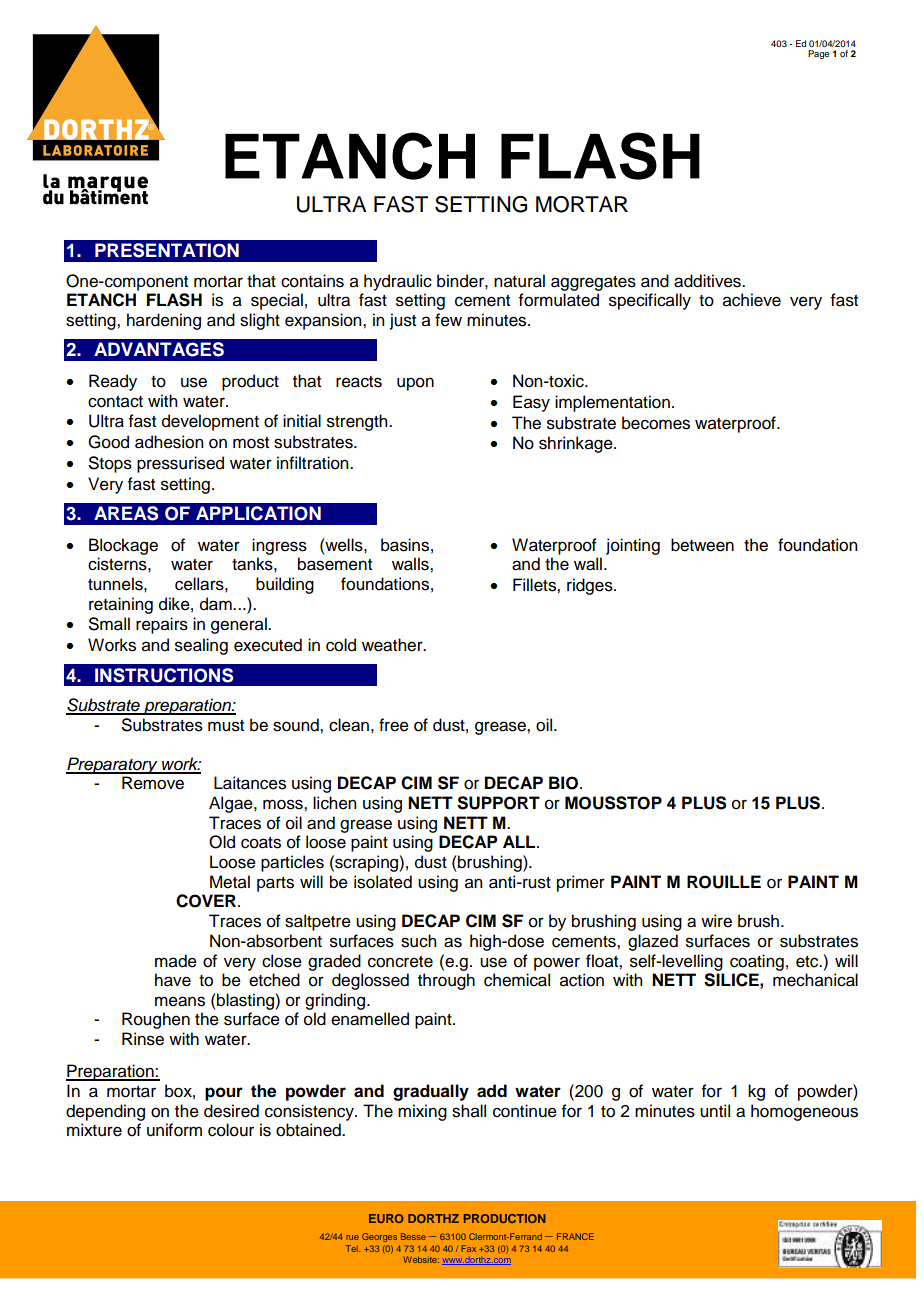 This document has height=1308, width=924. Describe the element at coordinates (232, 804) in the document. I see `Algae` at that location.
